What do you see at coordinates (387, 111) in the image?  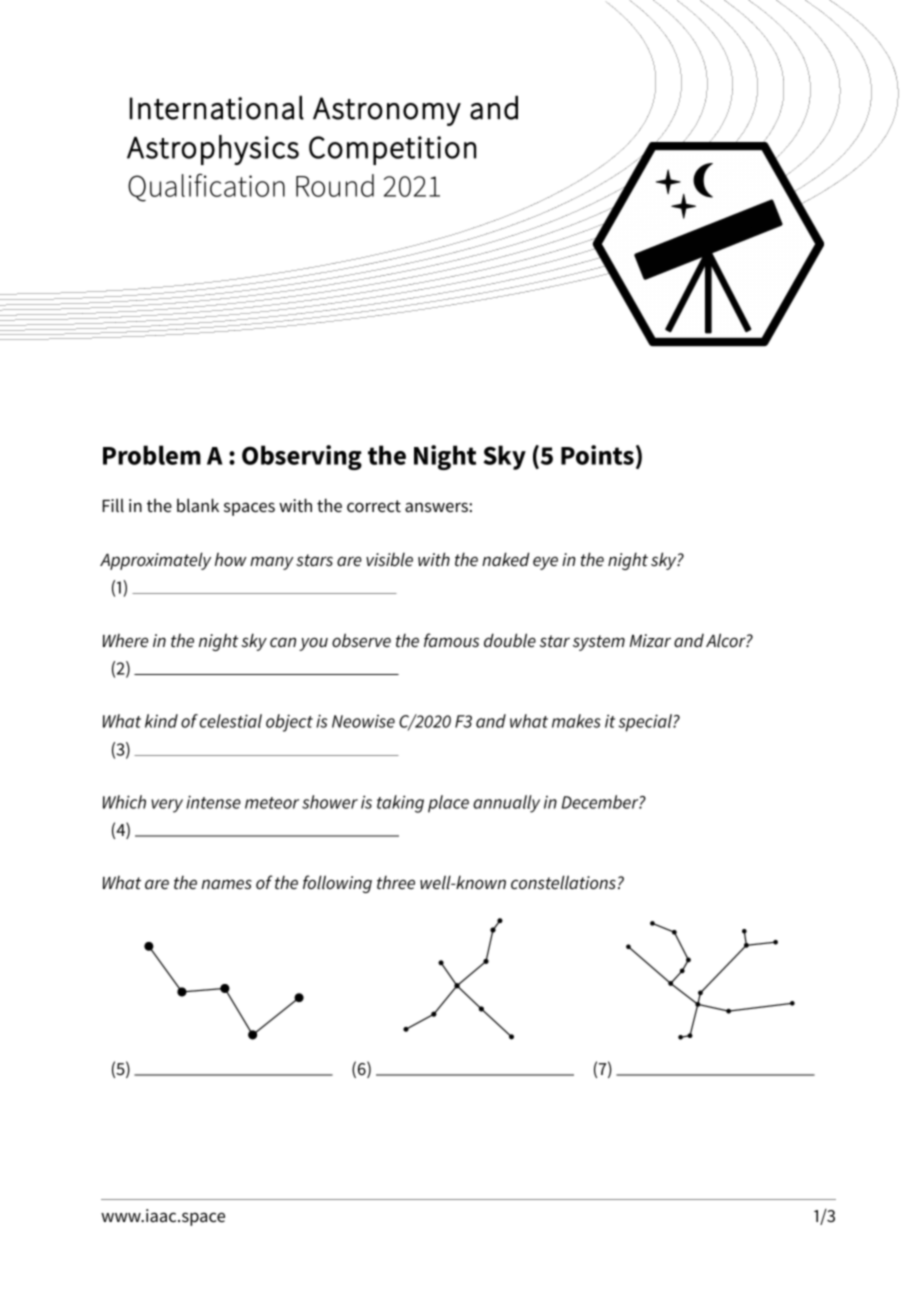 I see `Astronomy` at bounding box center [387, 111].
